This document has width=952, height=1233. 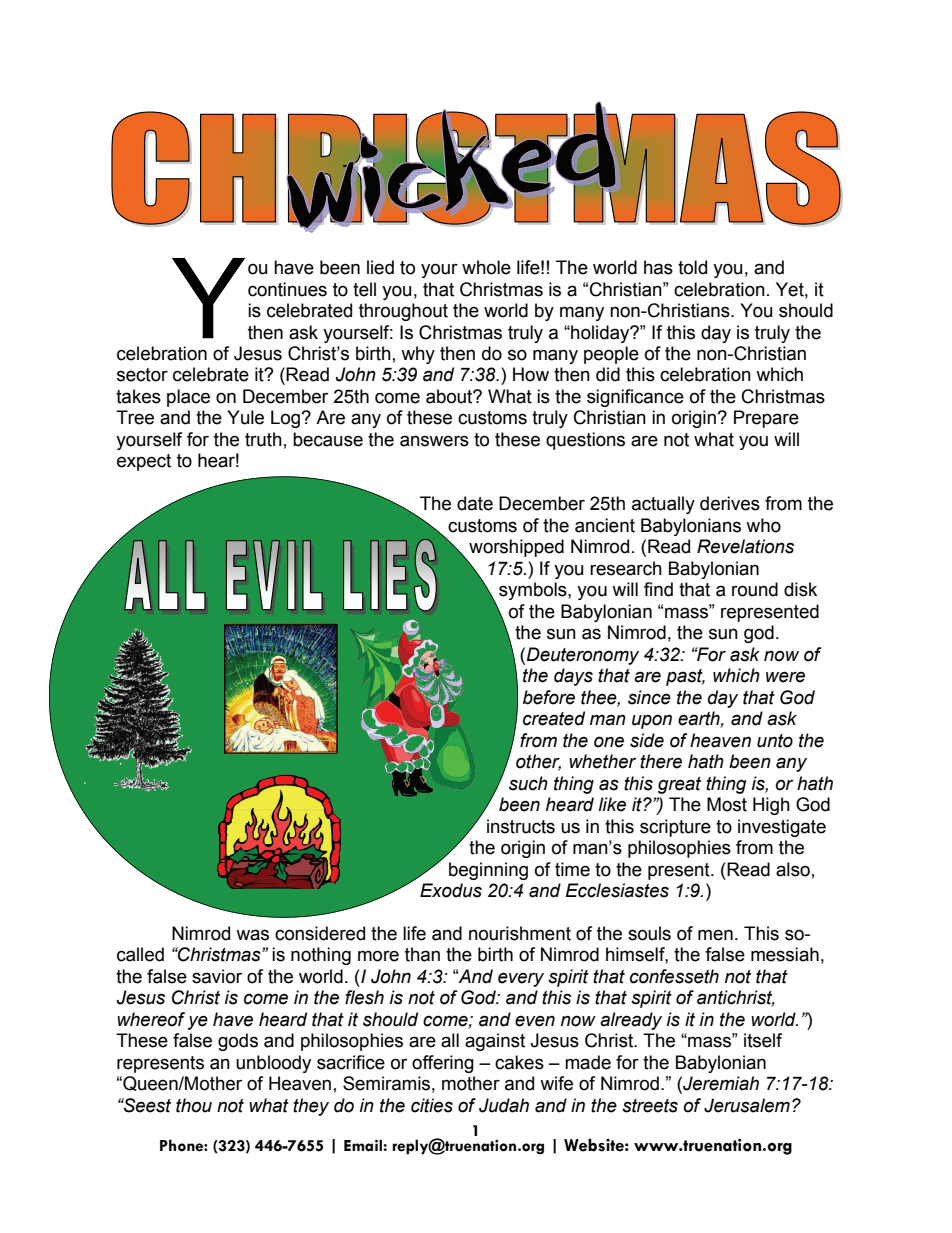 I want to click on offering, so click(x=443, y=1064).
